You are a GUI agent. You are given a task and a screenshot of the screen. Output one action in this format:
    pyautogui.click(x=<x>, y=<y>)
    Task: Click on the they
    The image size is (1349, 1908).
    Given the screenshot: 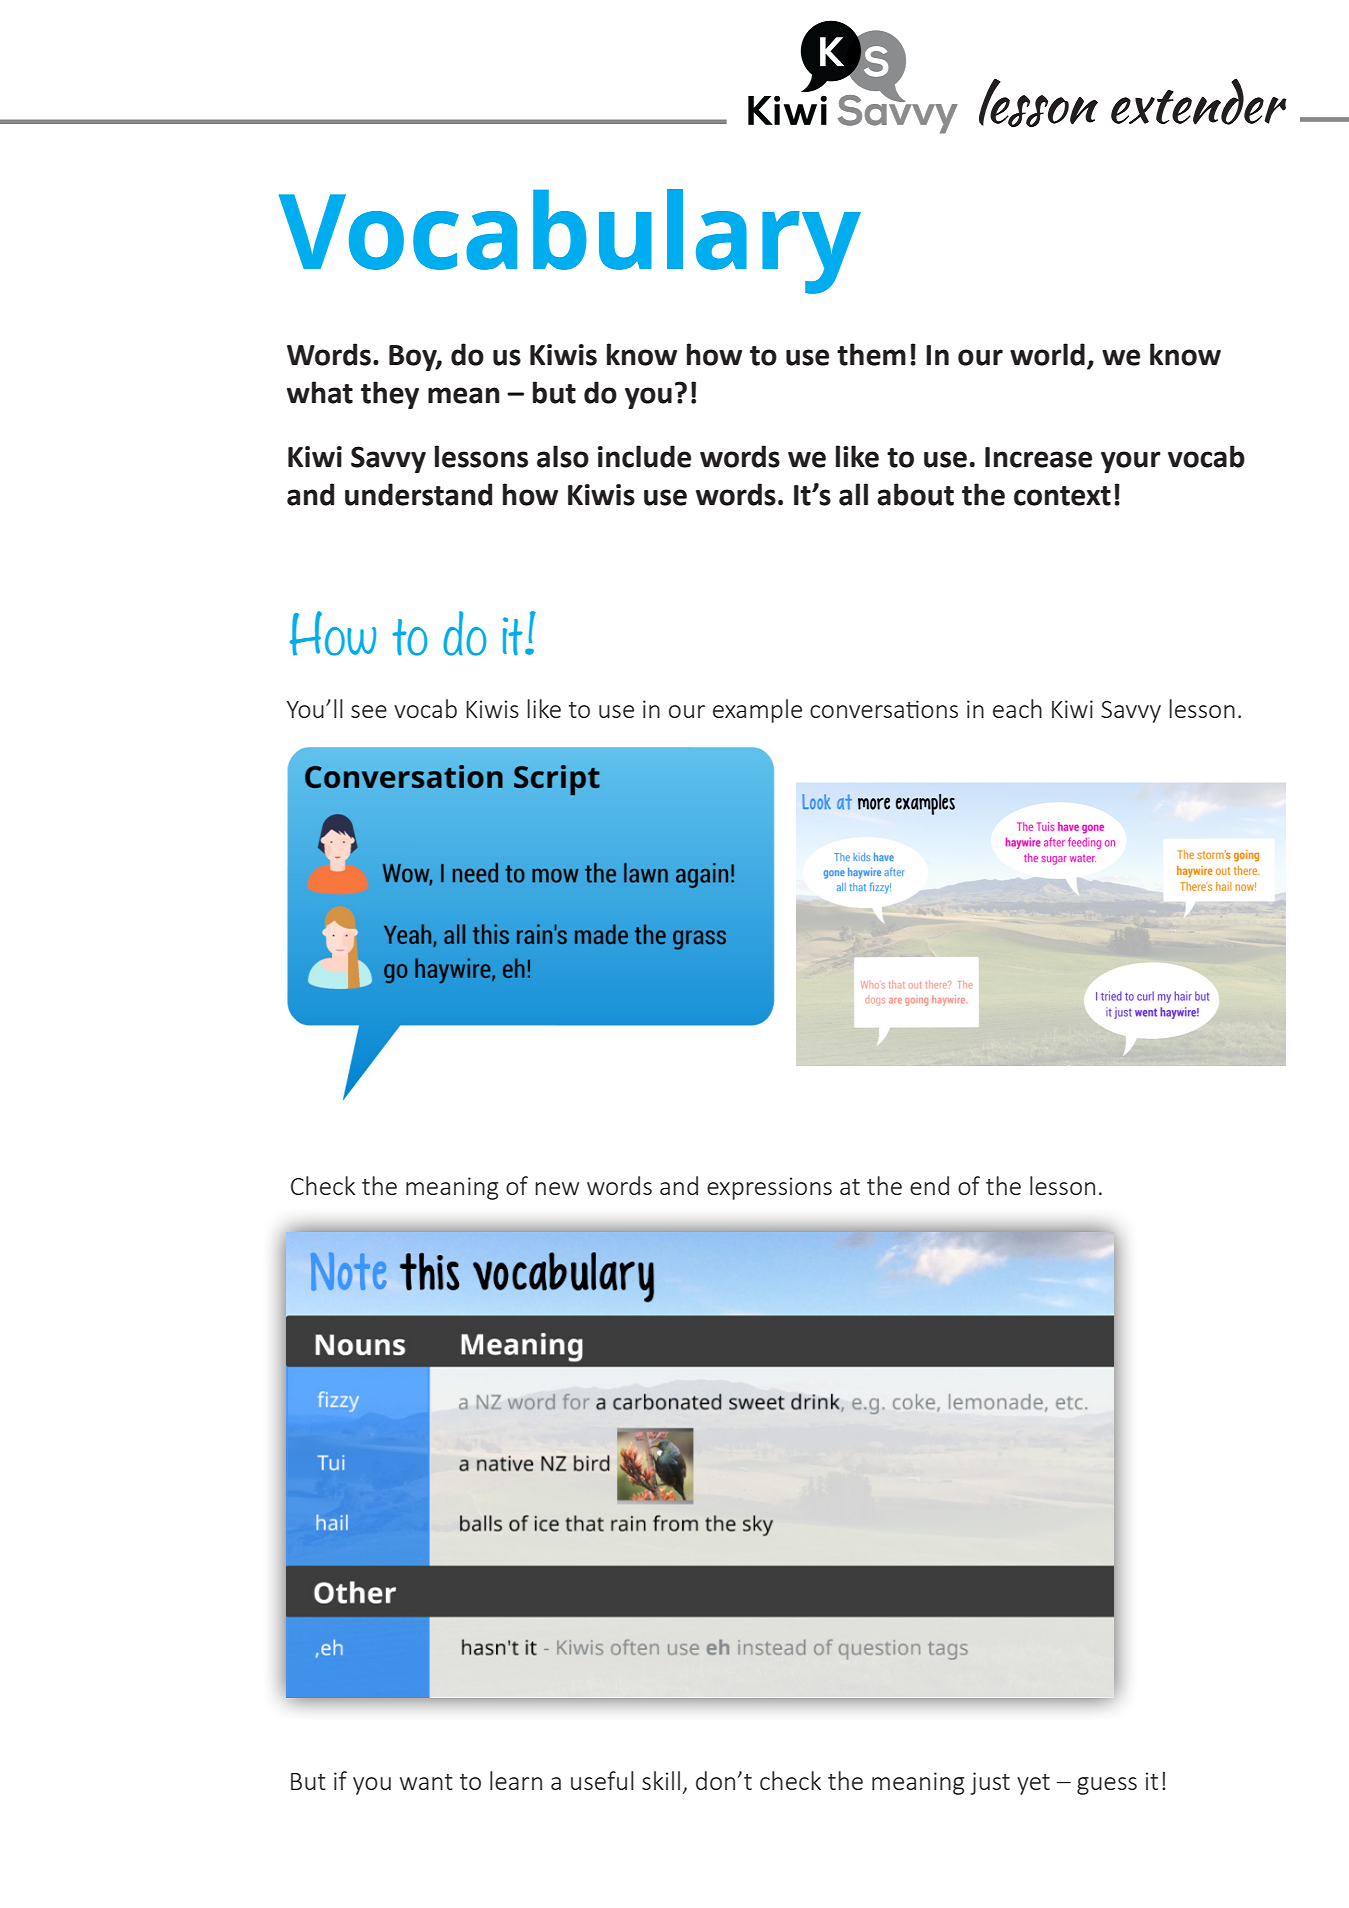 What is the action you would take?
    pyautogui.click(x=390, y=395)
